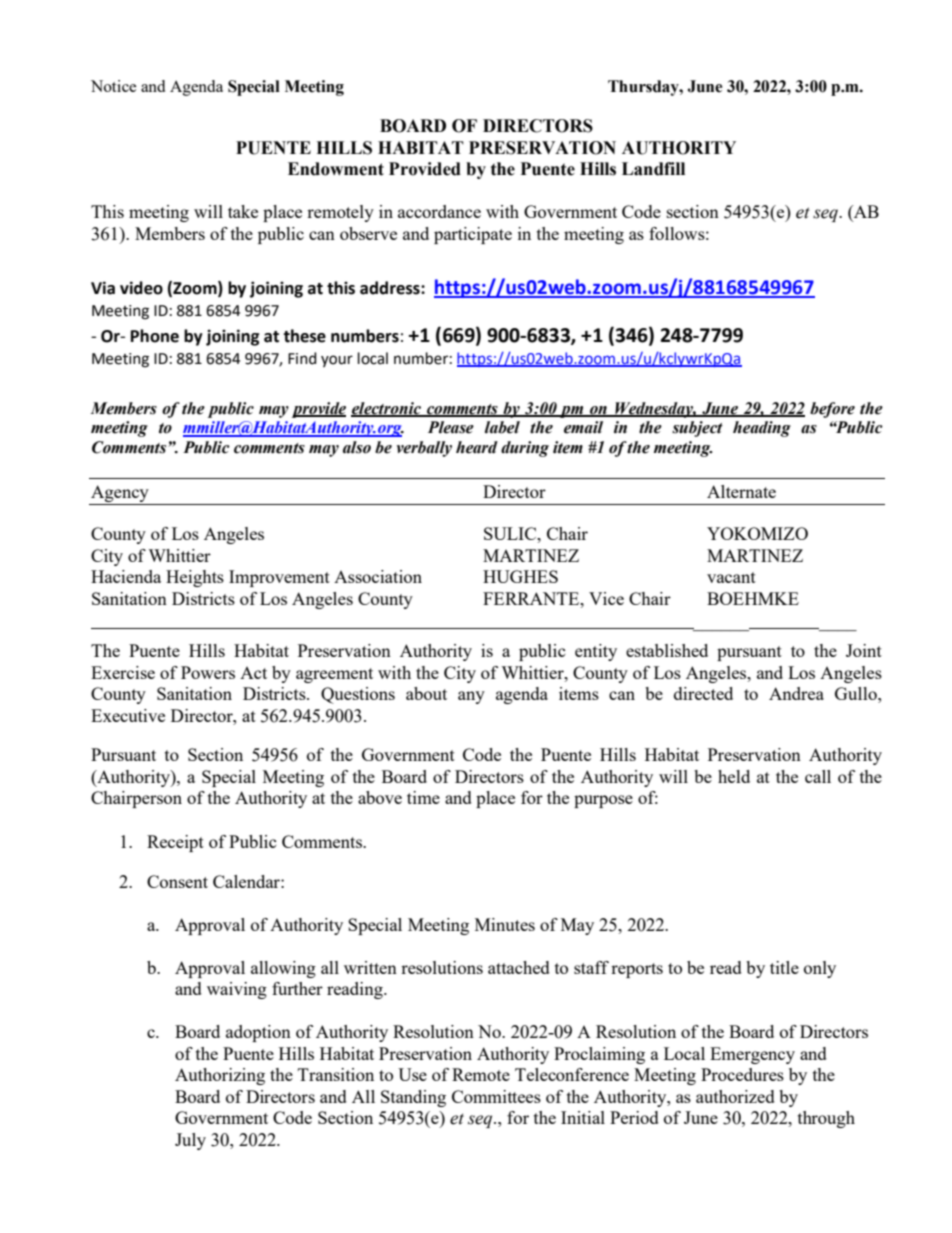  I want to click on Receipt, so click(175, 843).
